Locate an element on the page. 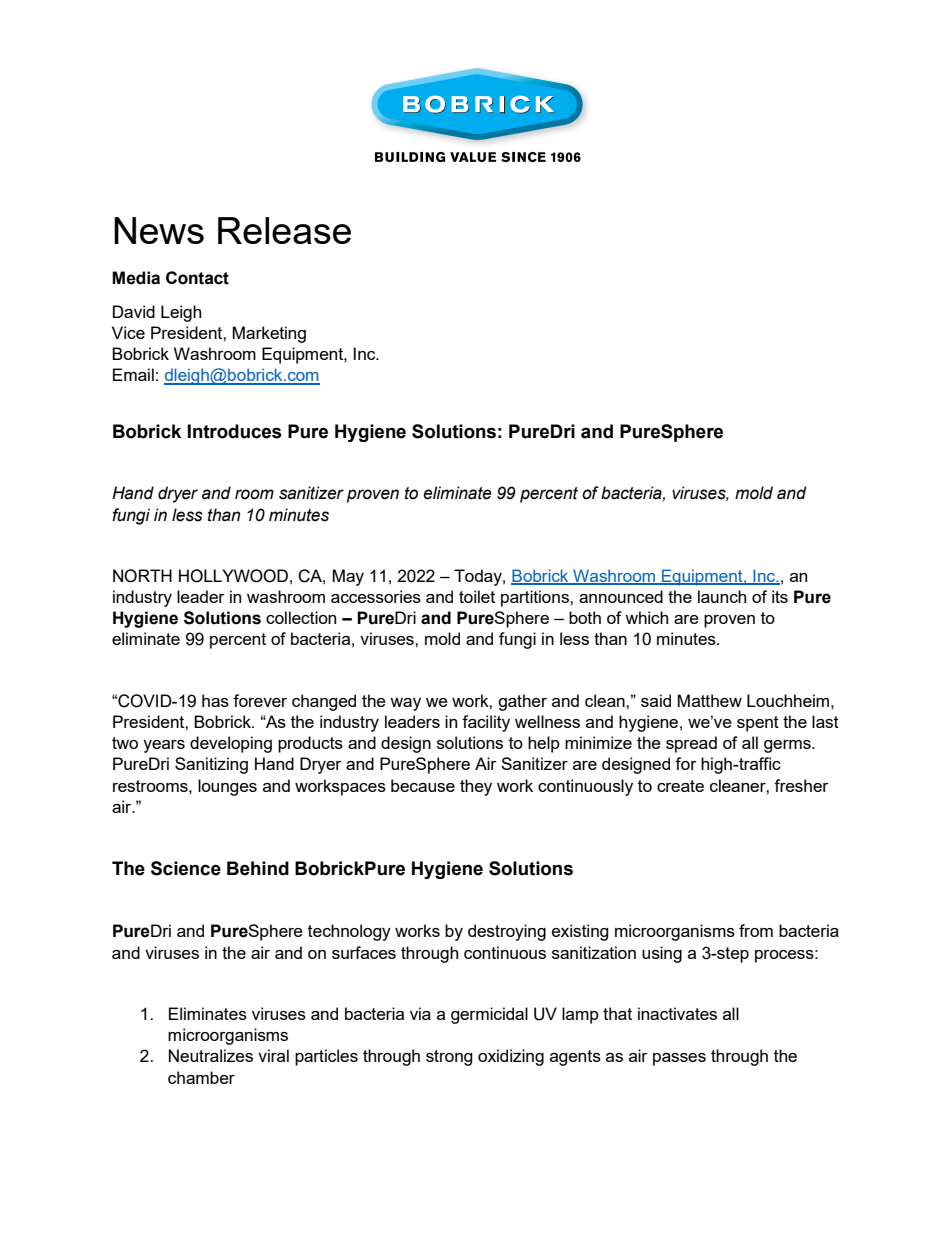 Image resolution: width=952 pixels, height=1233 pixels. has is located at coordinates (215, 700).
